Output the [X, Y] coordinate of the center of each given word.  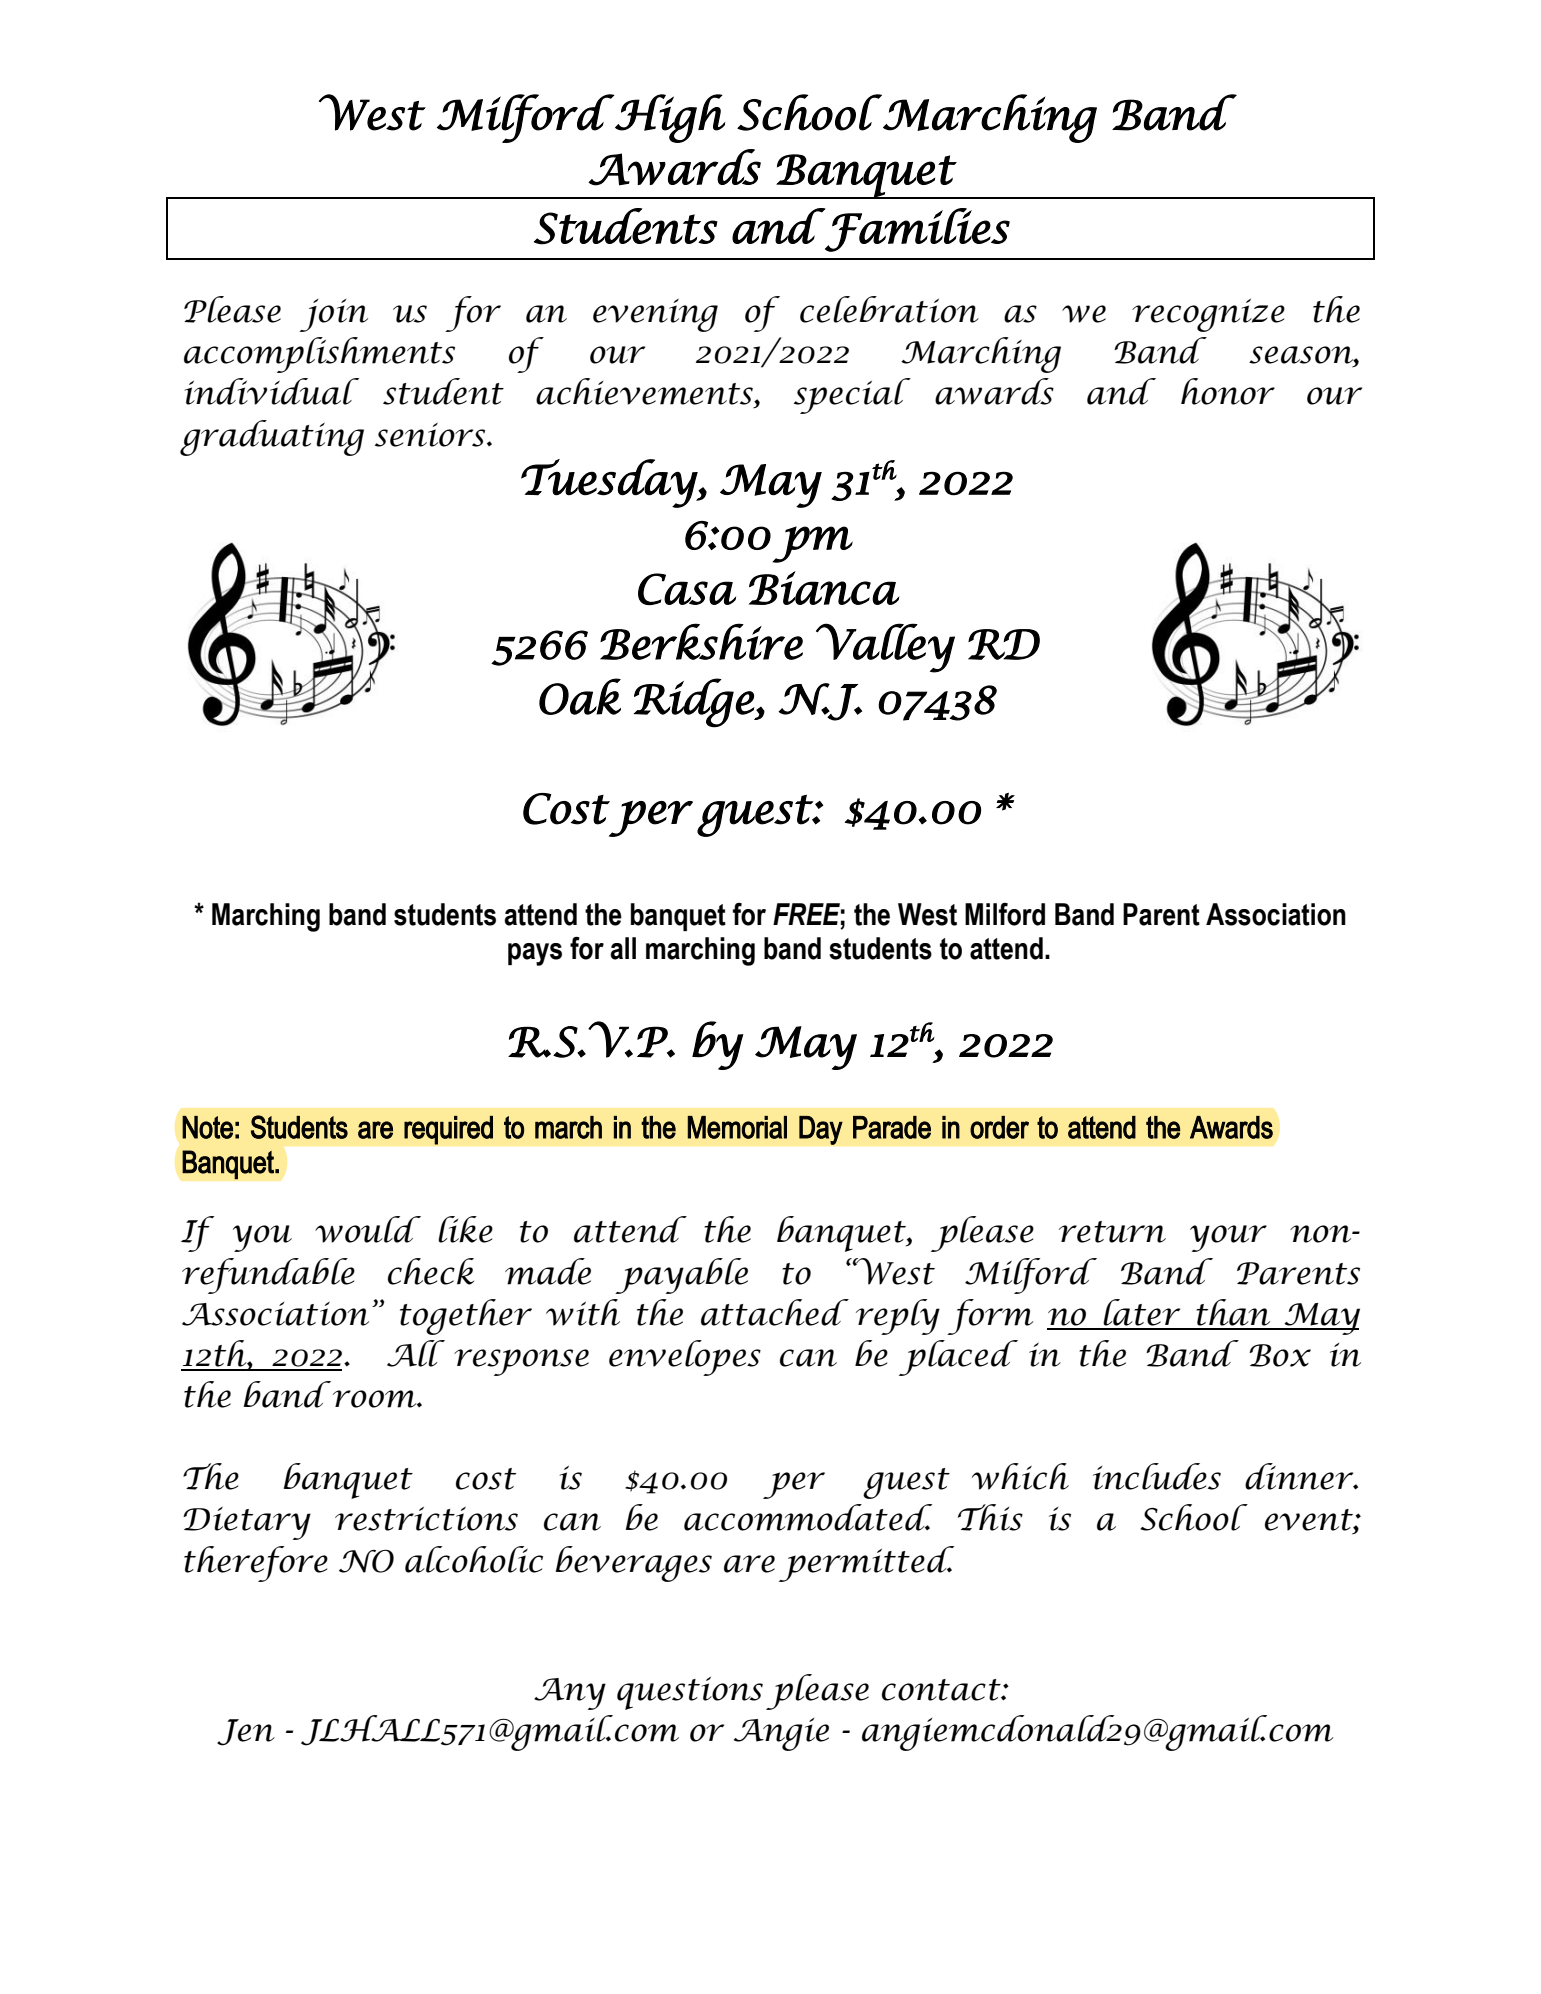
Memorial [737, 1127]
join [334, 315]
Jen [246, 1732]
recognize [1208, 315]
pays [535, 954]
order [999, 1127]
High [669, 118]
